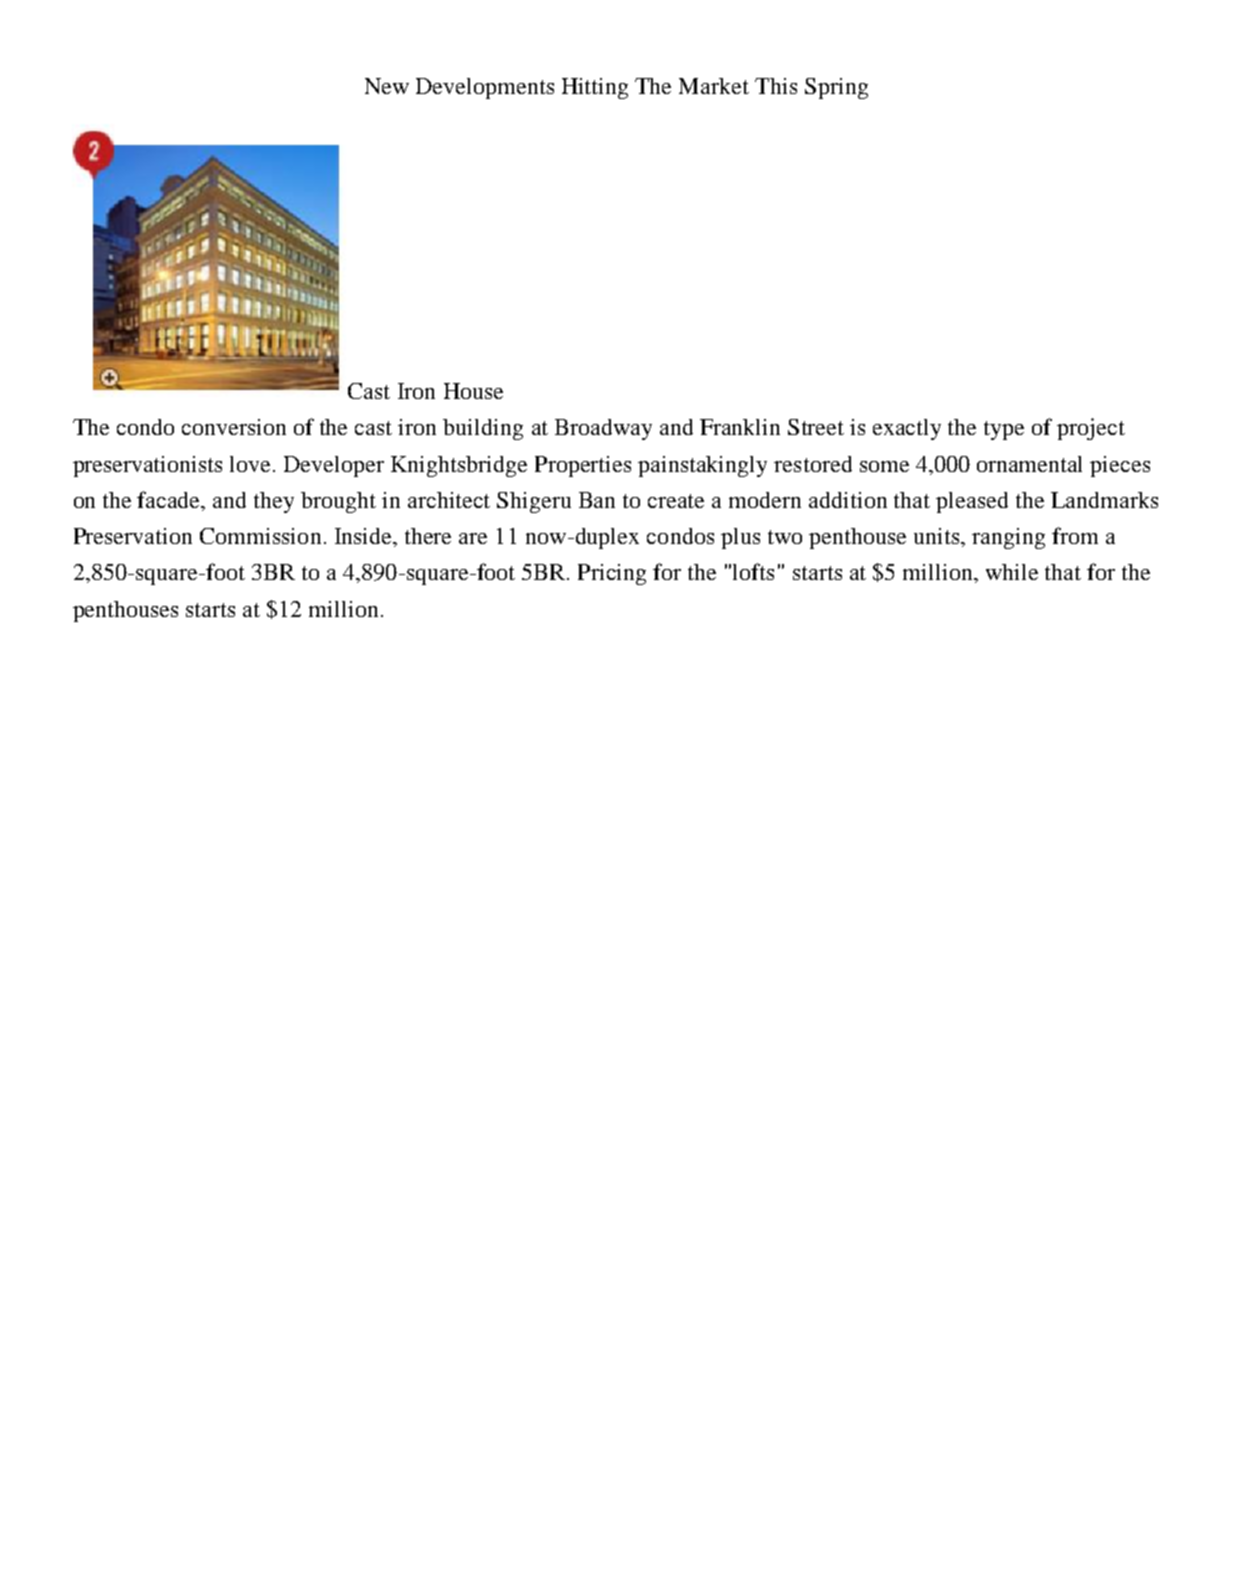  What do you see at coordinates (603, 429) in the screenshot?
I see `Broadway` at bounding box center [603, 429].
